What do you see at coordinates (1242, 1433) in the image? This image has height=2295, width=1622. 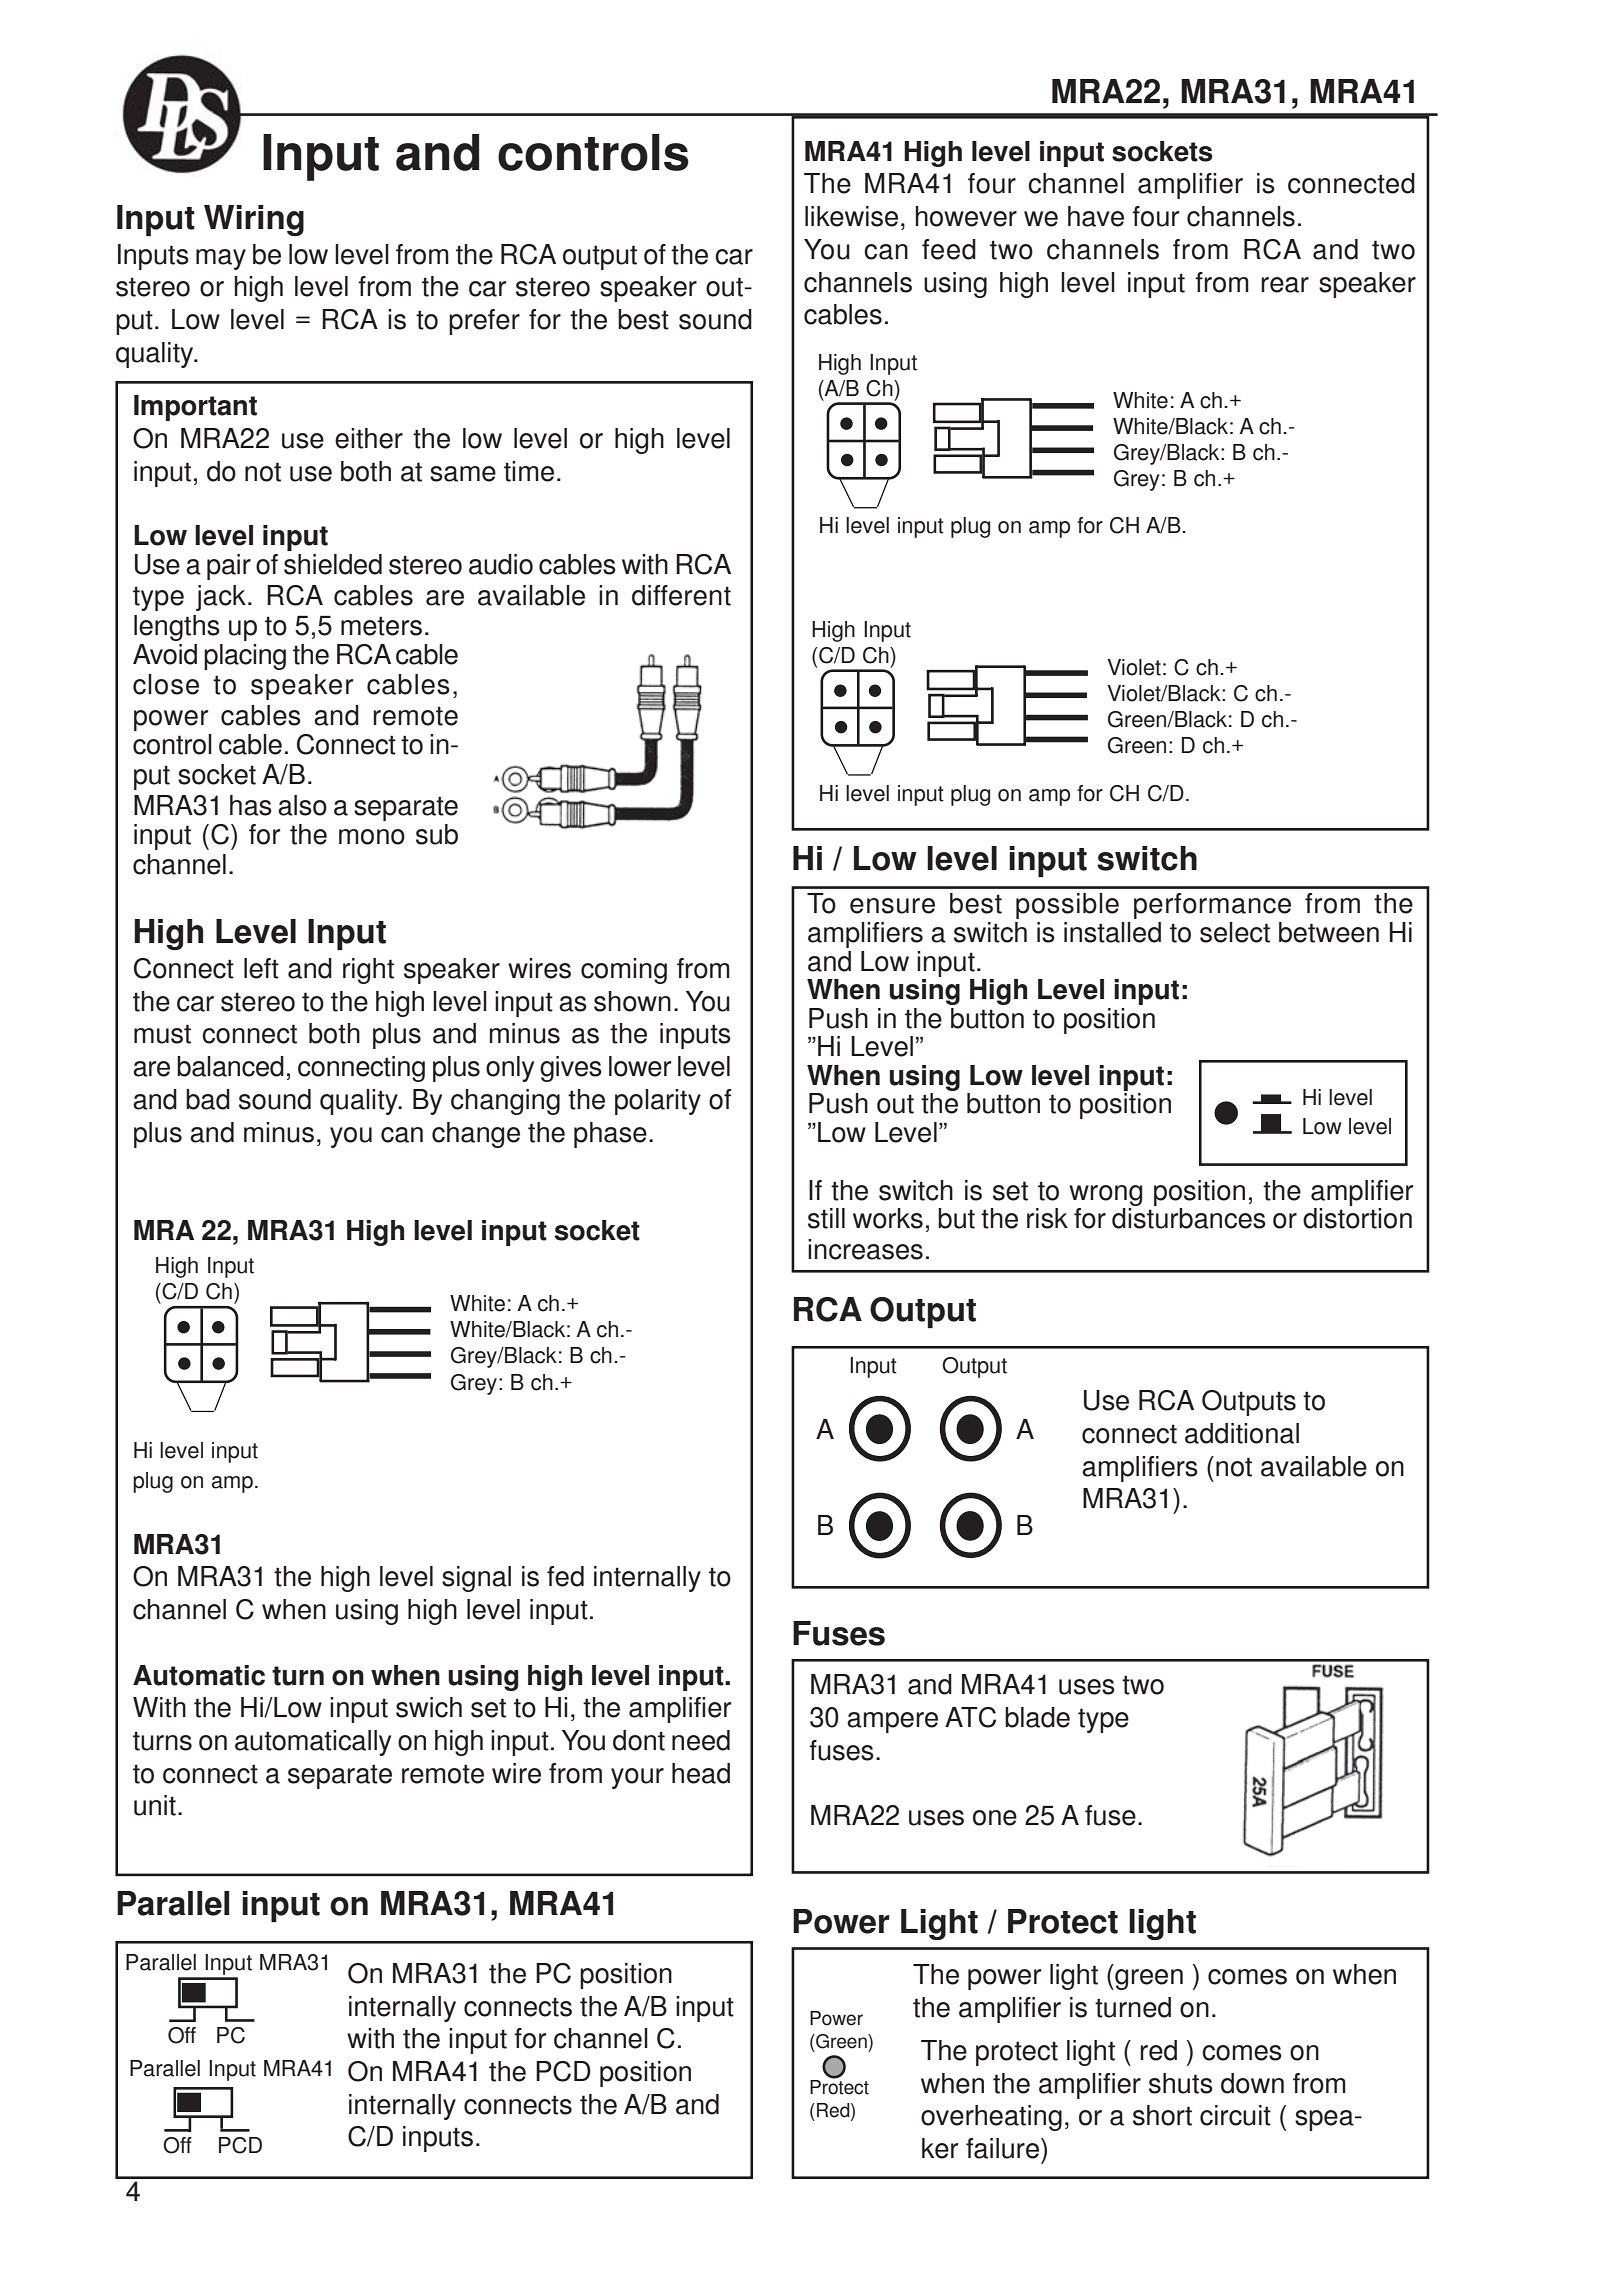 I see `additional` at bounding box center [1242, 1433].
